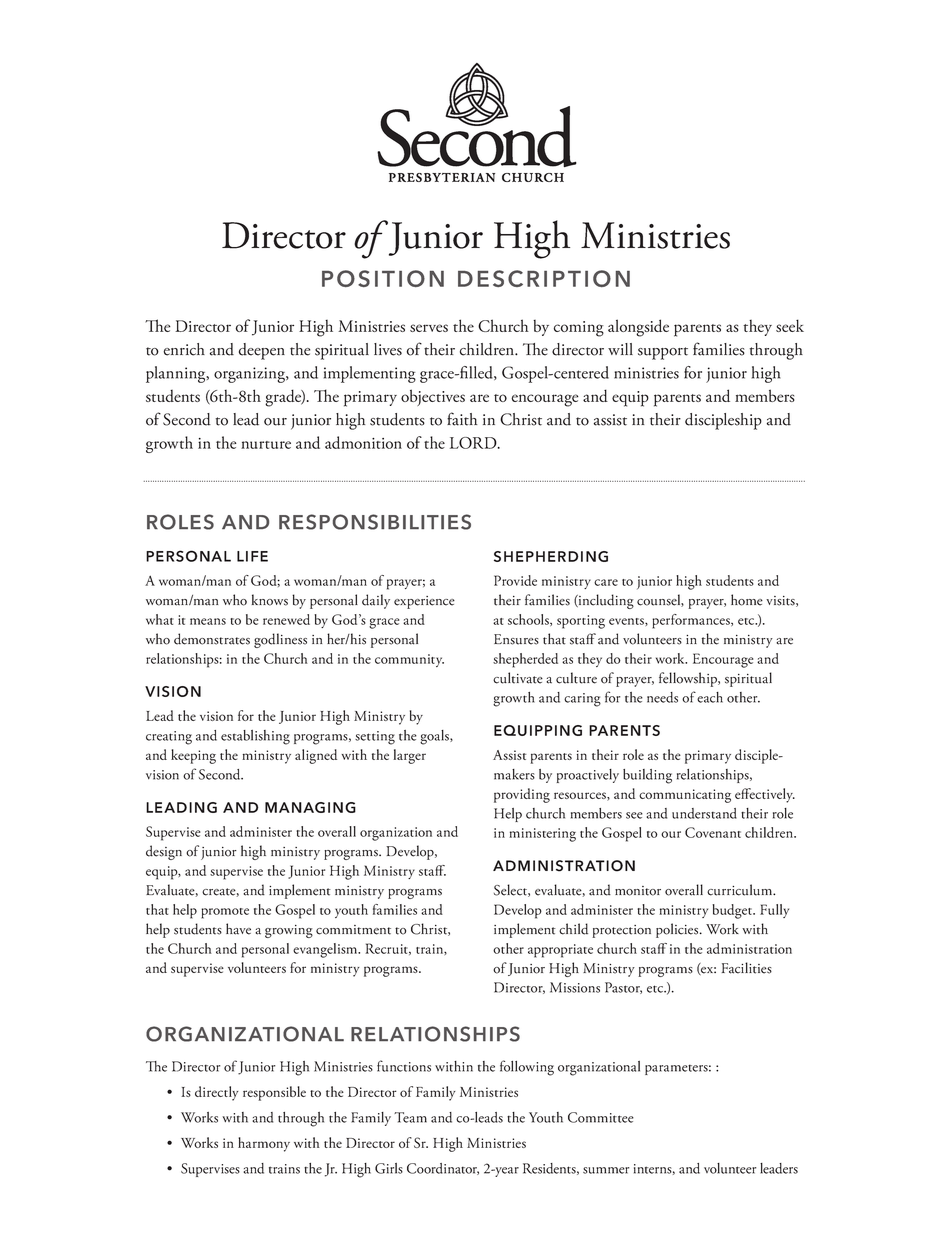 This screenshot has width=952, height=1233. I want to click on ministering, so click(542, 835).
